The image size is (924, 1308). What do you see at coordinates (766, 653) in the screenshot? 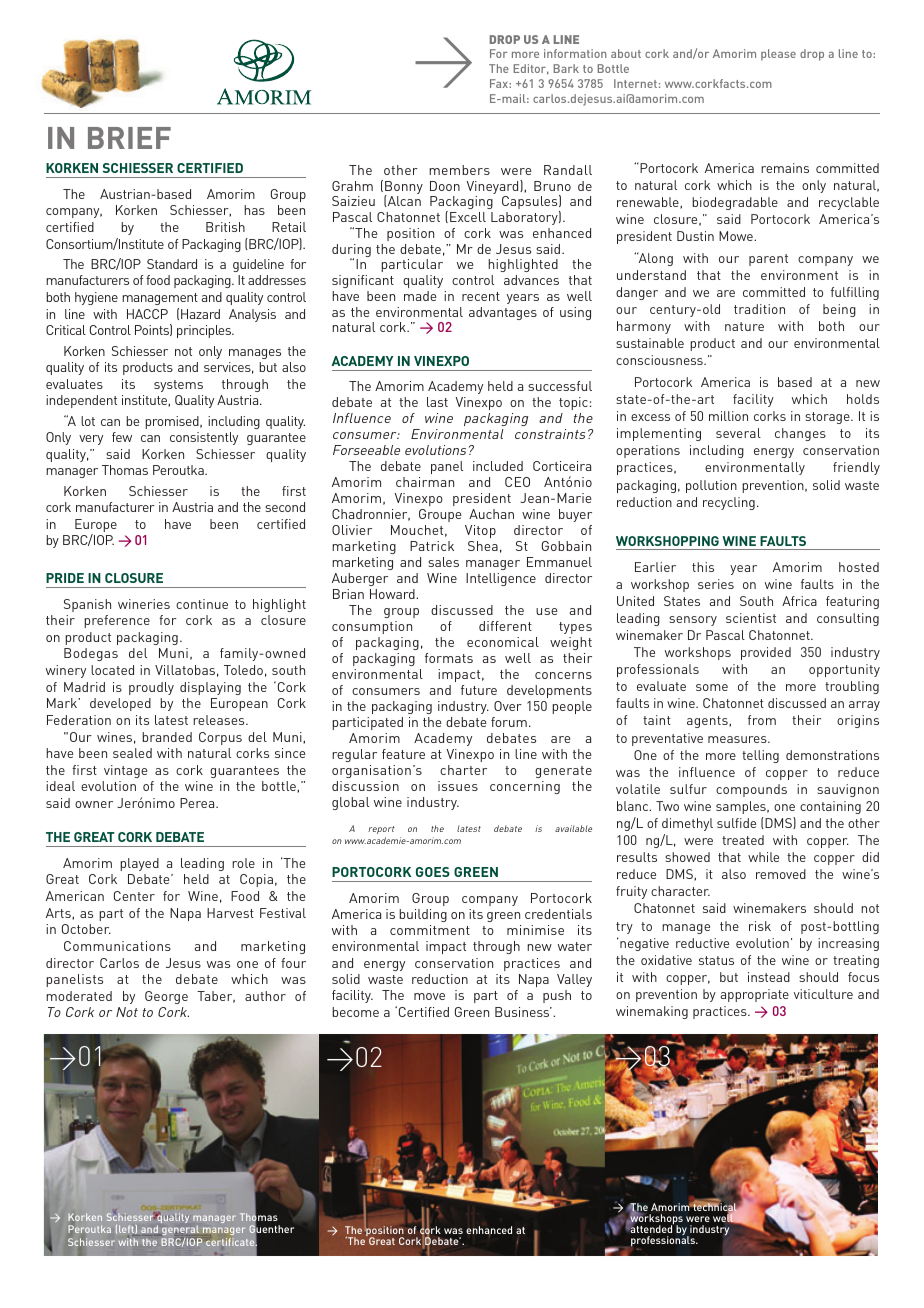
I see `provided` at bounding box center [766, 653].
